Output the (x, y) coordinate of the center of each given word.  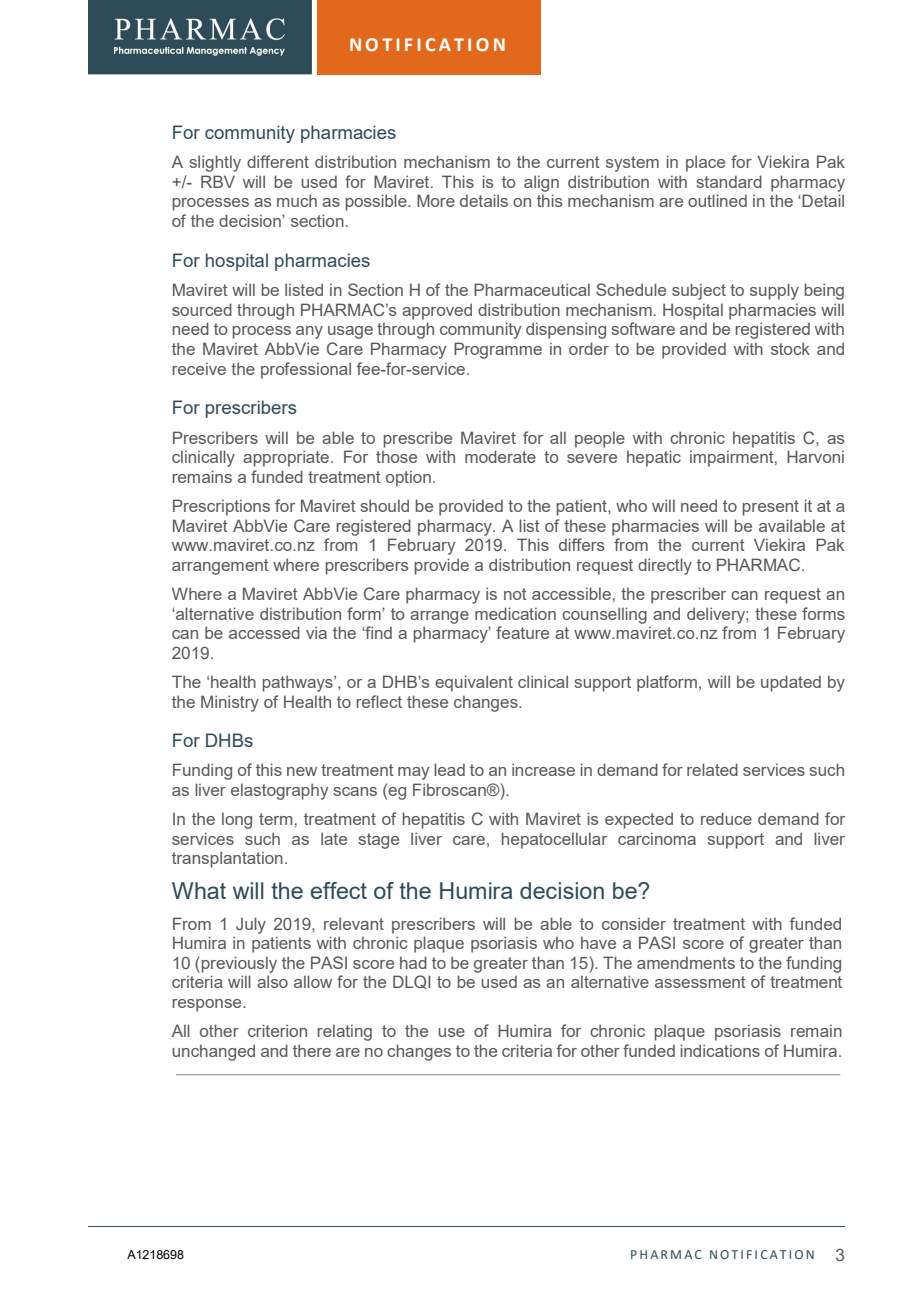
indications (720, 1050)
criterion (277, 1030)
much (297, 200)
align (541, 183)
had (413, 962)
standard (729, 181)
